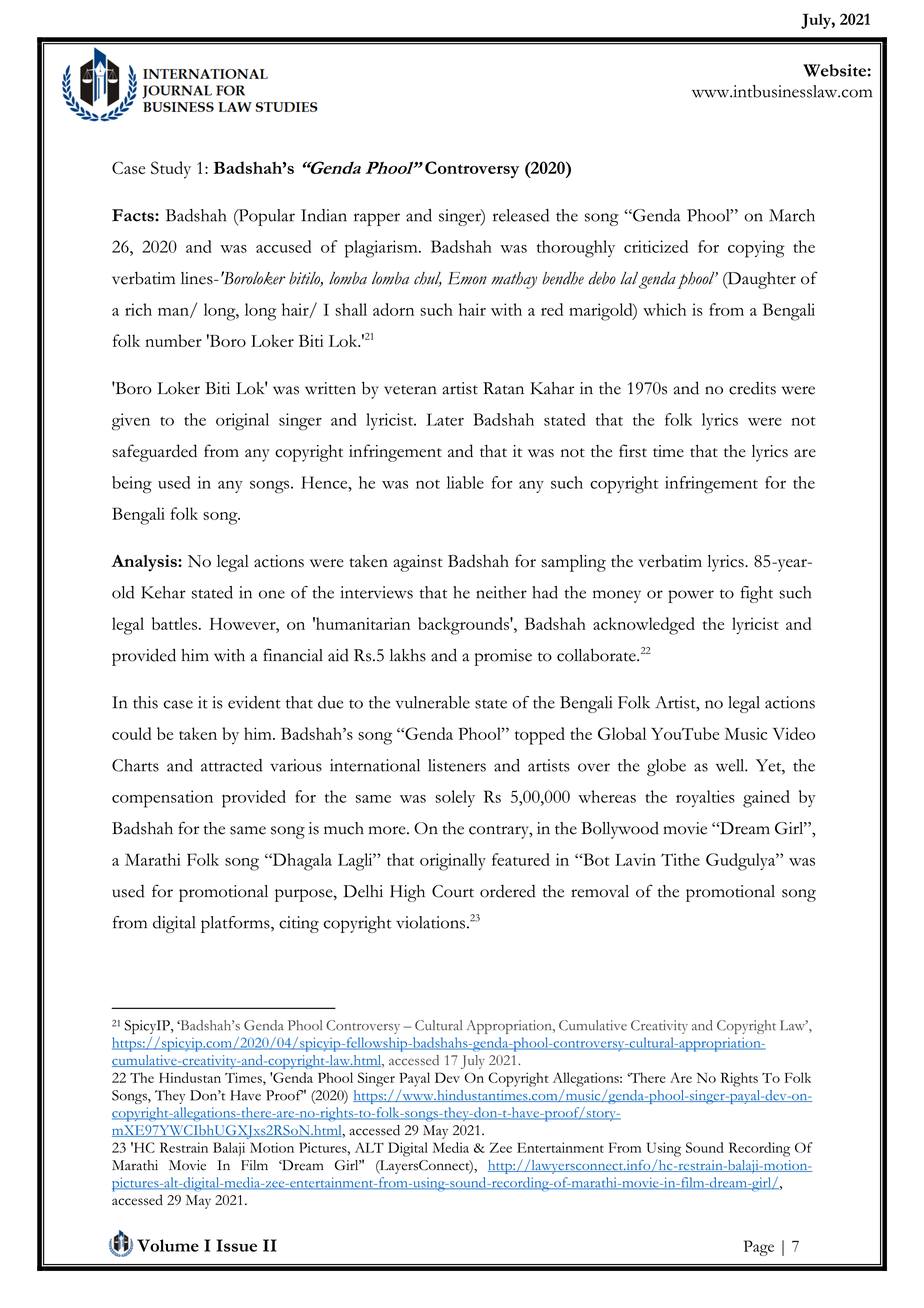 The height and width of the screenshot is (1308, 924). I want to click on Page, so click(759, 1248).
